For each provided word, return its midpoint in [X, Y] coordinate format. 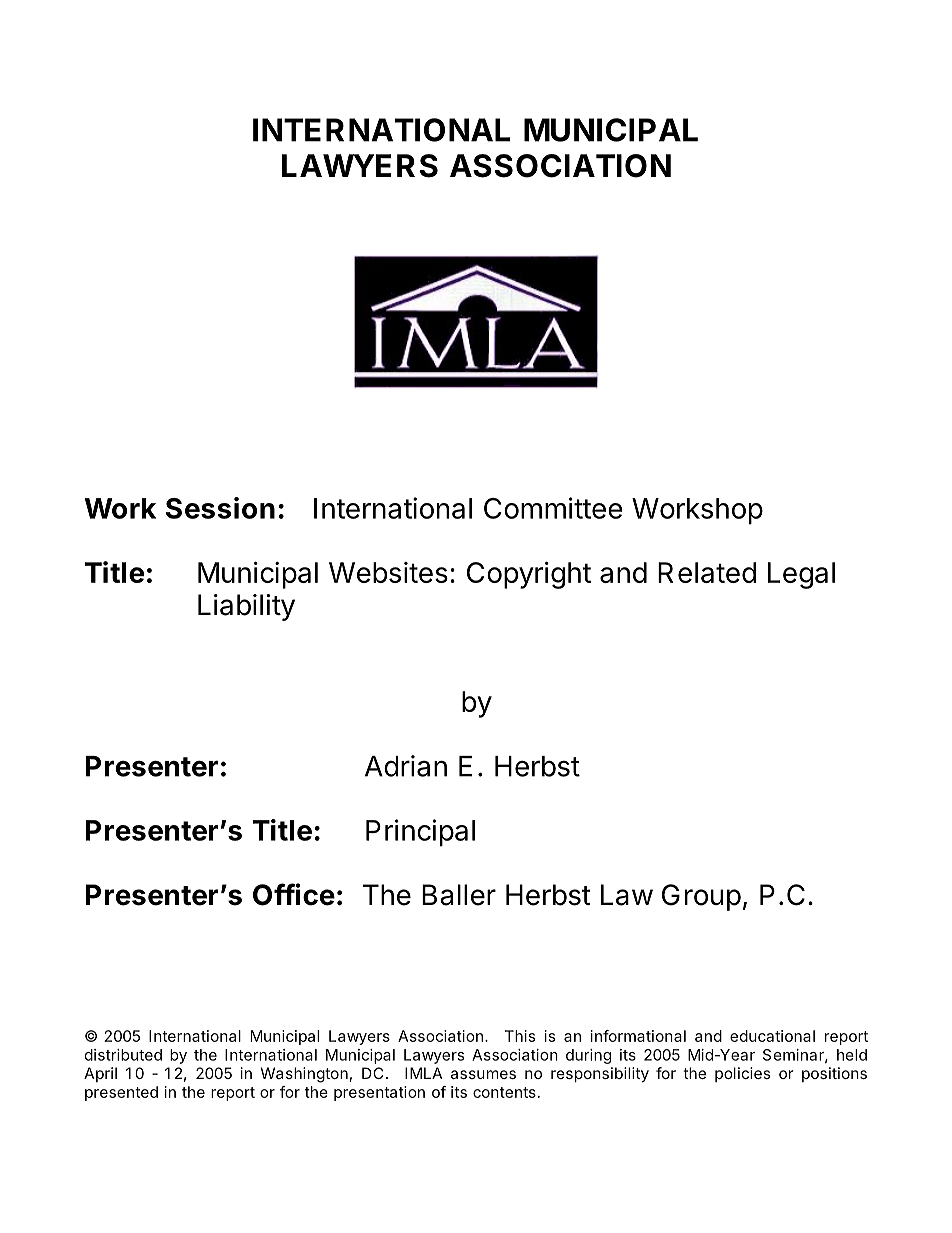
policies [742, 1074]
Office [294, 894]
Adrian [406, 766]
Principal [420, 833]
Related [707, 572]
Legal [801, 575]
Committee [553, 508]
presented [121, 1093]
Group [701, 897]
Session [220, 508]
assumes [483, 1074]
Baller [459, 895]
